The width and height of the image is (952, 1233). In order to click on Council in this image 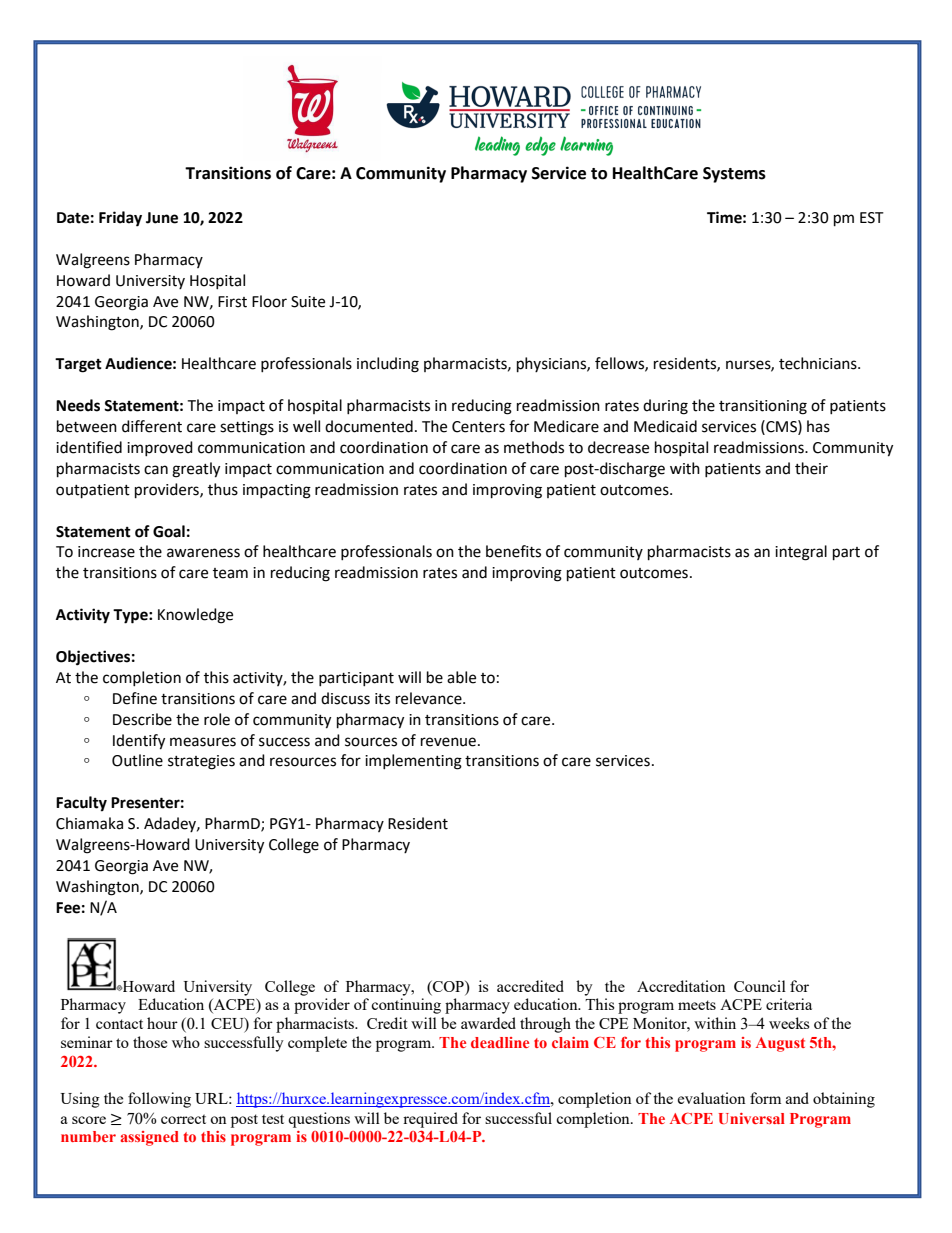, I will do `click(760, 986)`.
